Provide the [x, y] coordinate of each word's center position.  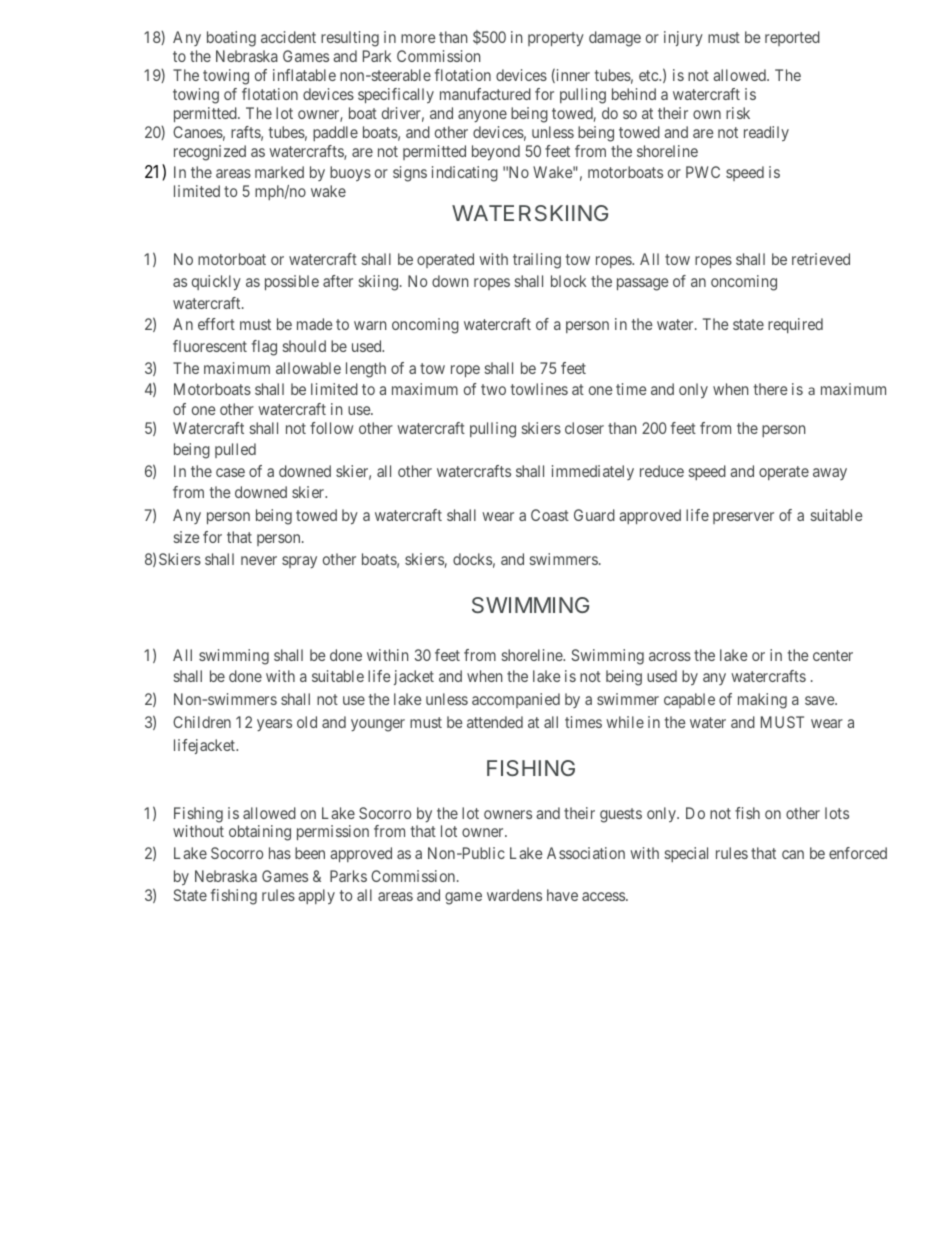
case [230, 472]
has [280, 853]
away [830, 474]
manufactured [485, 94]
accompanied [516, 700]
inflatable [304, 75]
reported [792, 38]
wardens [514, 895]
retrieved [821, 259]
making [762, 701]
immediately [593, 472]
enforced [858, 853]
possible [292, 282]
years [274, 725]
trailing [537, 261]
